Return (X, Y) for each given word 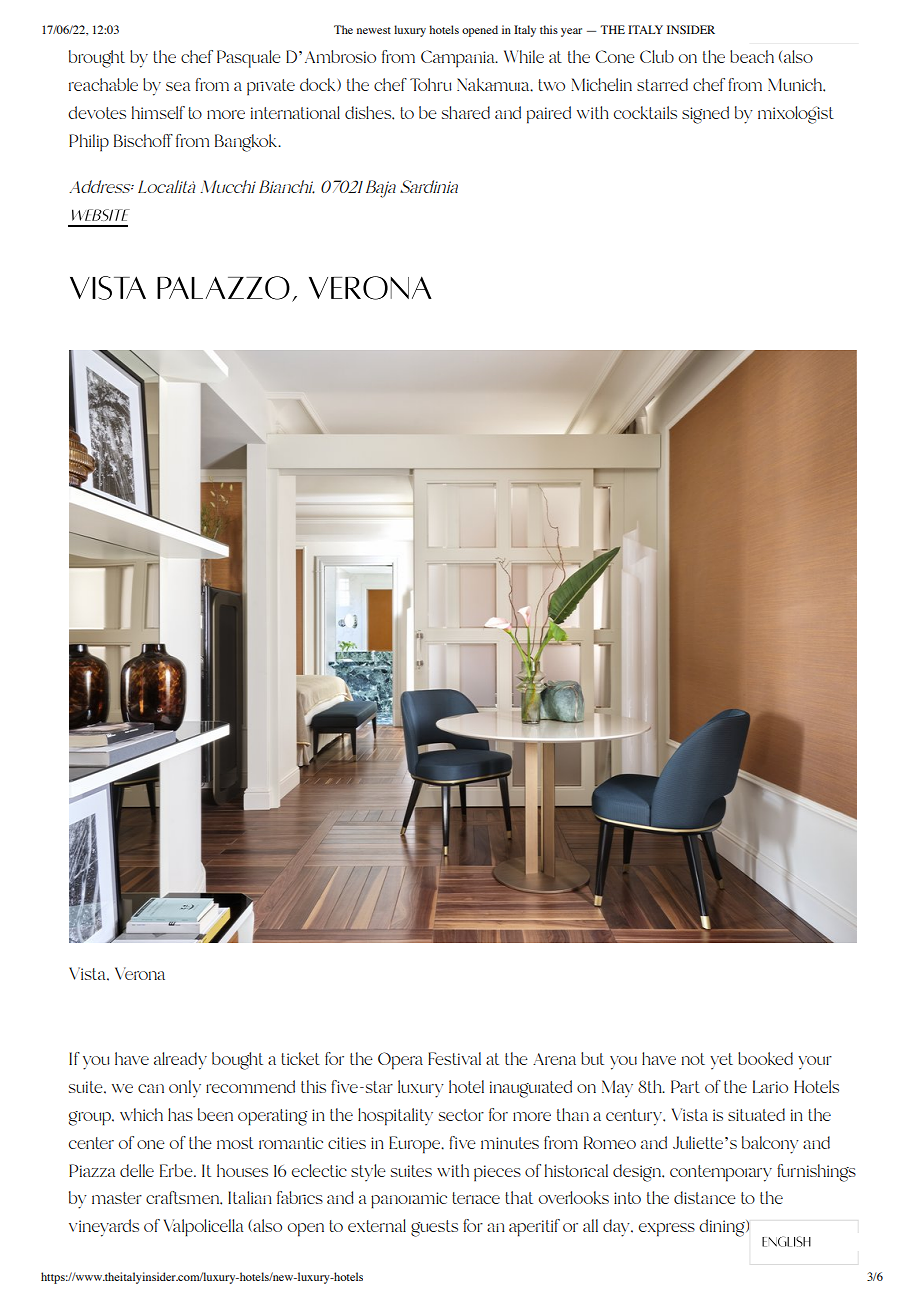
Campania (459, 59)
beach (752, 56)
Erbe (177, 1170)
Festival (454, 1058)
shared (466, 112)
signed (705, 115)
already (180, 1061)
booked (765, 1058)
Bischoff (143, 140)
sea (178, 86)
